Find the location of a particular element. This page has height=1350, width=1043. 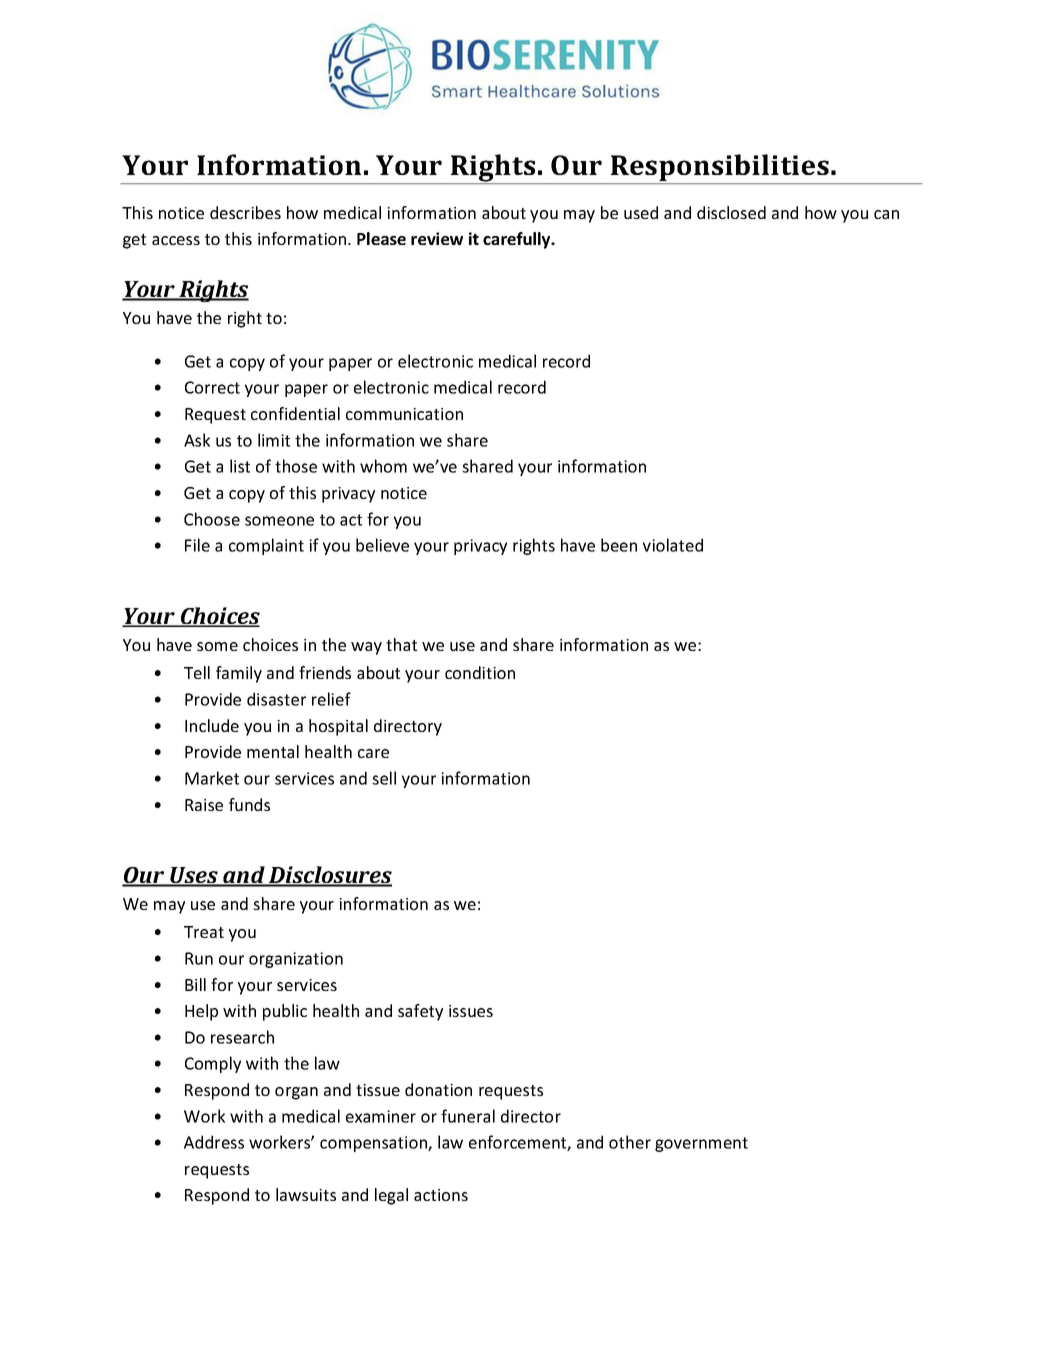

review is located at coordinates (437, 238).
